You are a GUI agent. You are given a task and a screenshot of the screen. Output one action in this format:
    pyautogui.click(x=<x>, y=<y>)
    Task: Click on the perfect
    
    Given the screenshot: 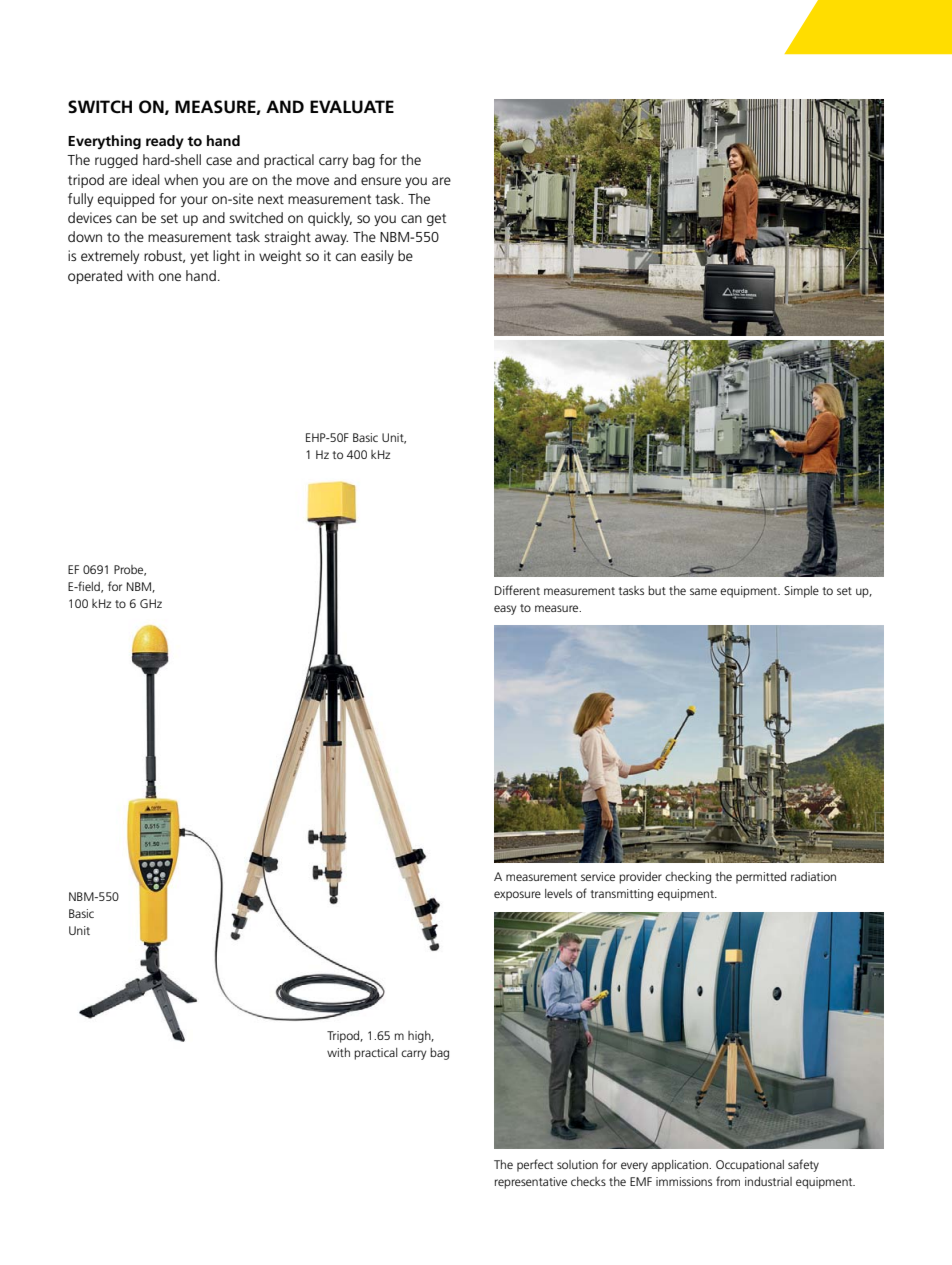 What is the action you would take?
    pyautogui.click(x=535, y=1165)
